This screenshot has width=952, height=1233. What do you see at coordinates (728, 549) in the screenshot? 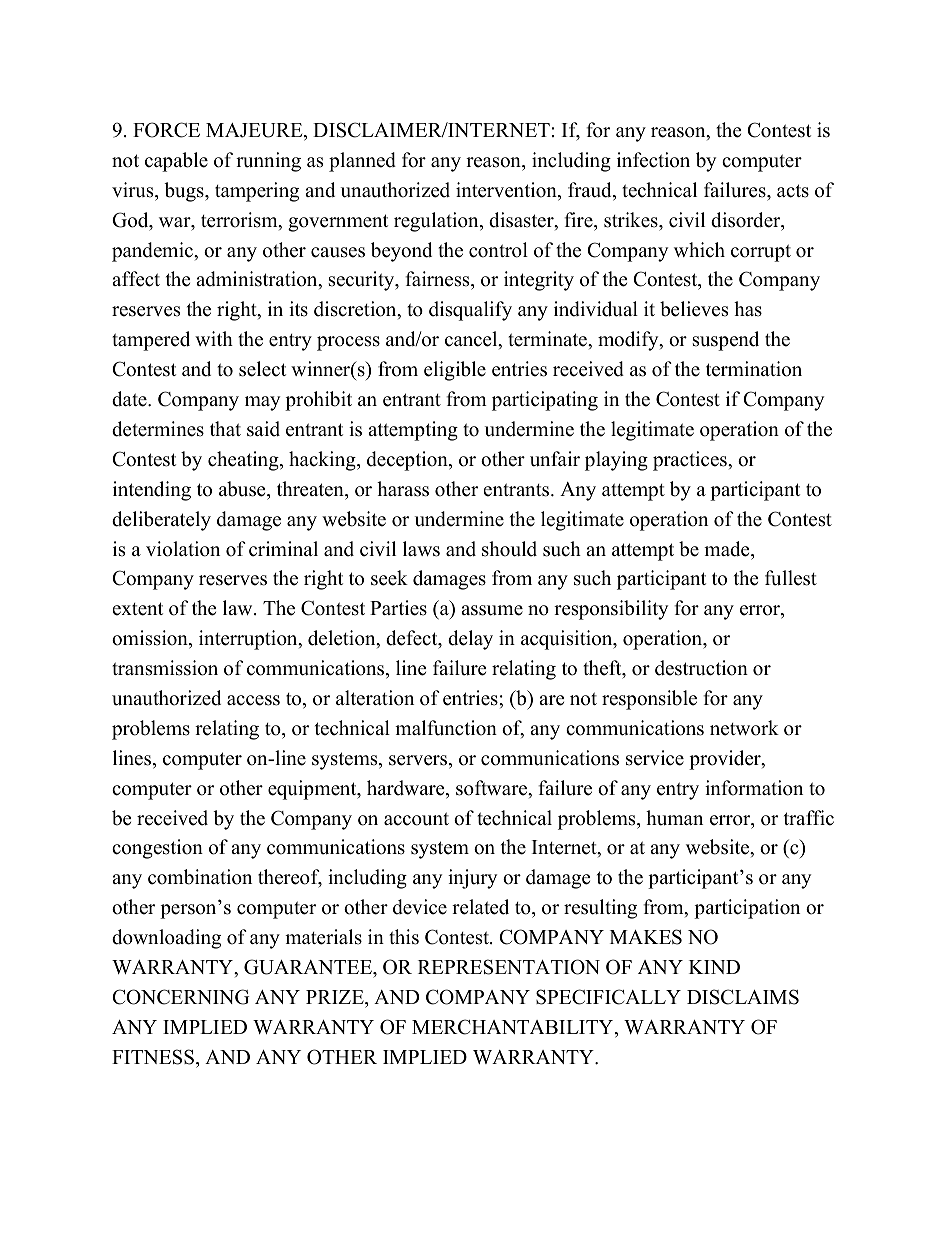
I see `made` at bounding box center [728, 549].
